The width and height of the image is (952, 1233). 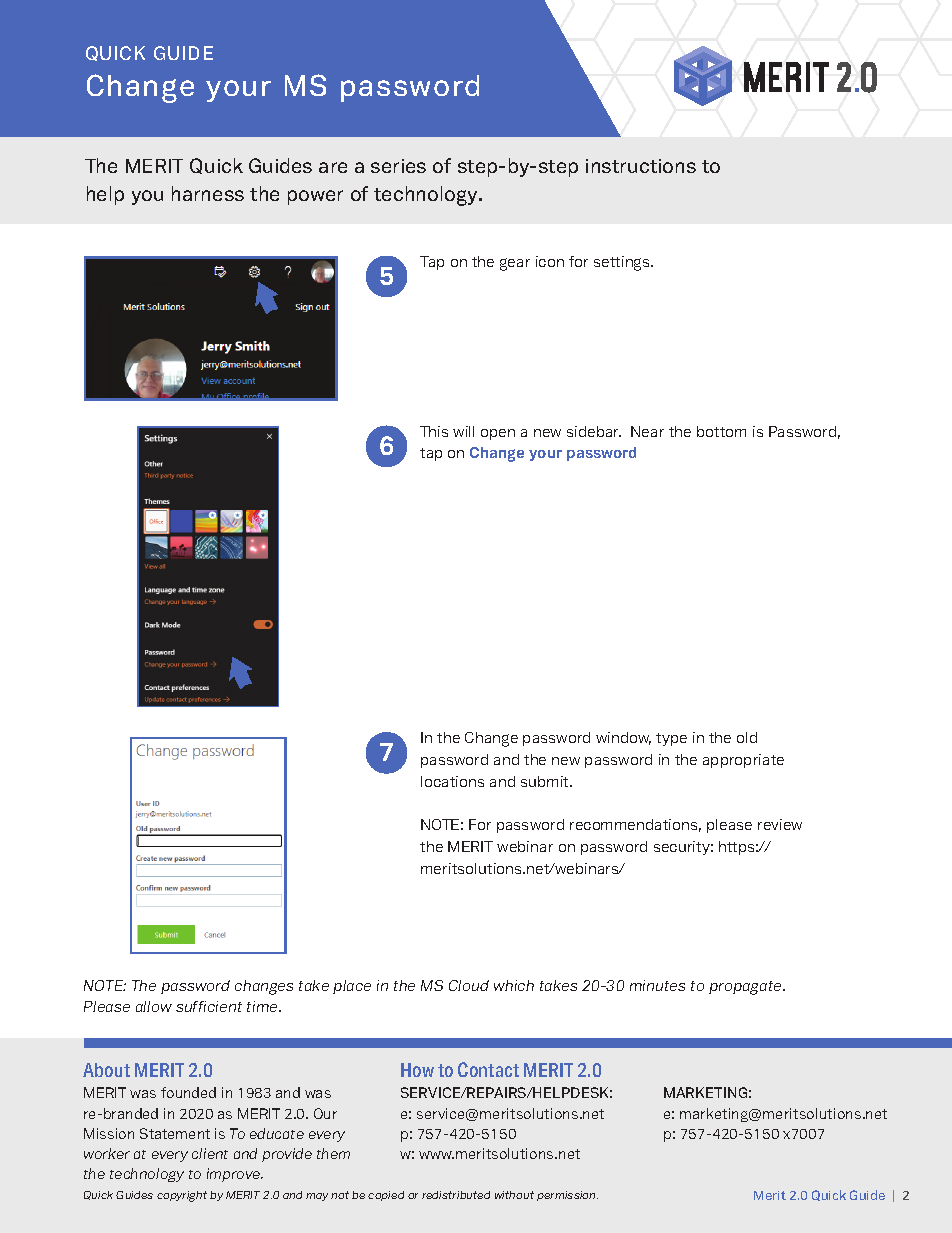 What do you see at coordinates (641, 166) in the image?
I see `instructions` at bounding box center [641, 166].
